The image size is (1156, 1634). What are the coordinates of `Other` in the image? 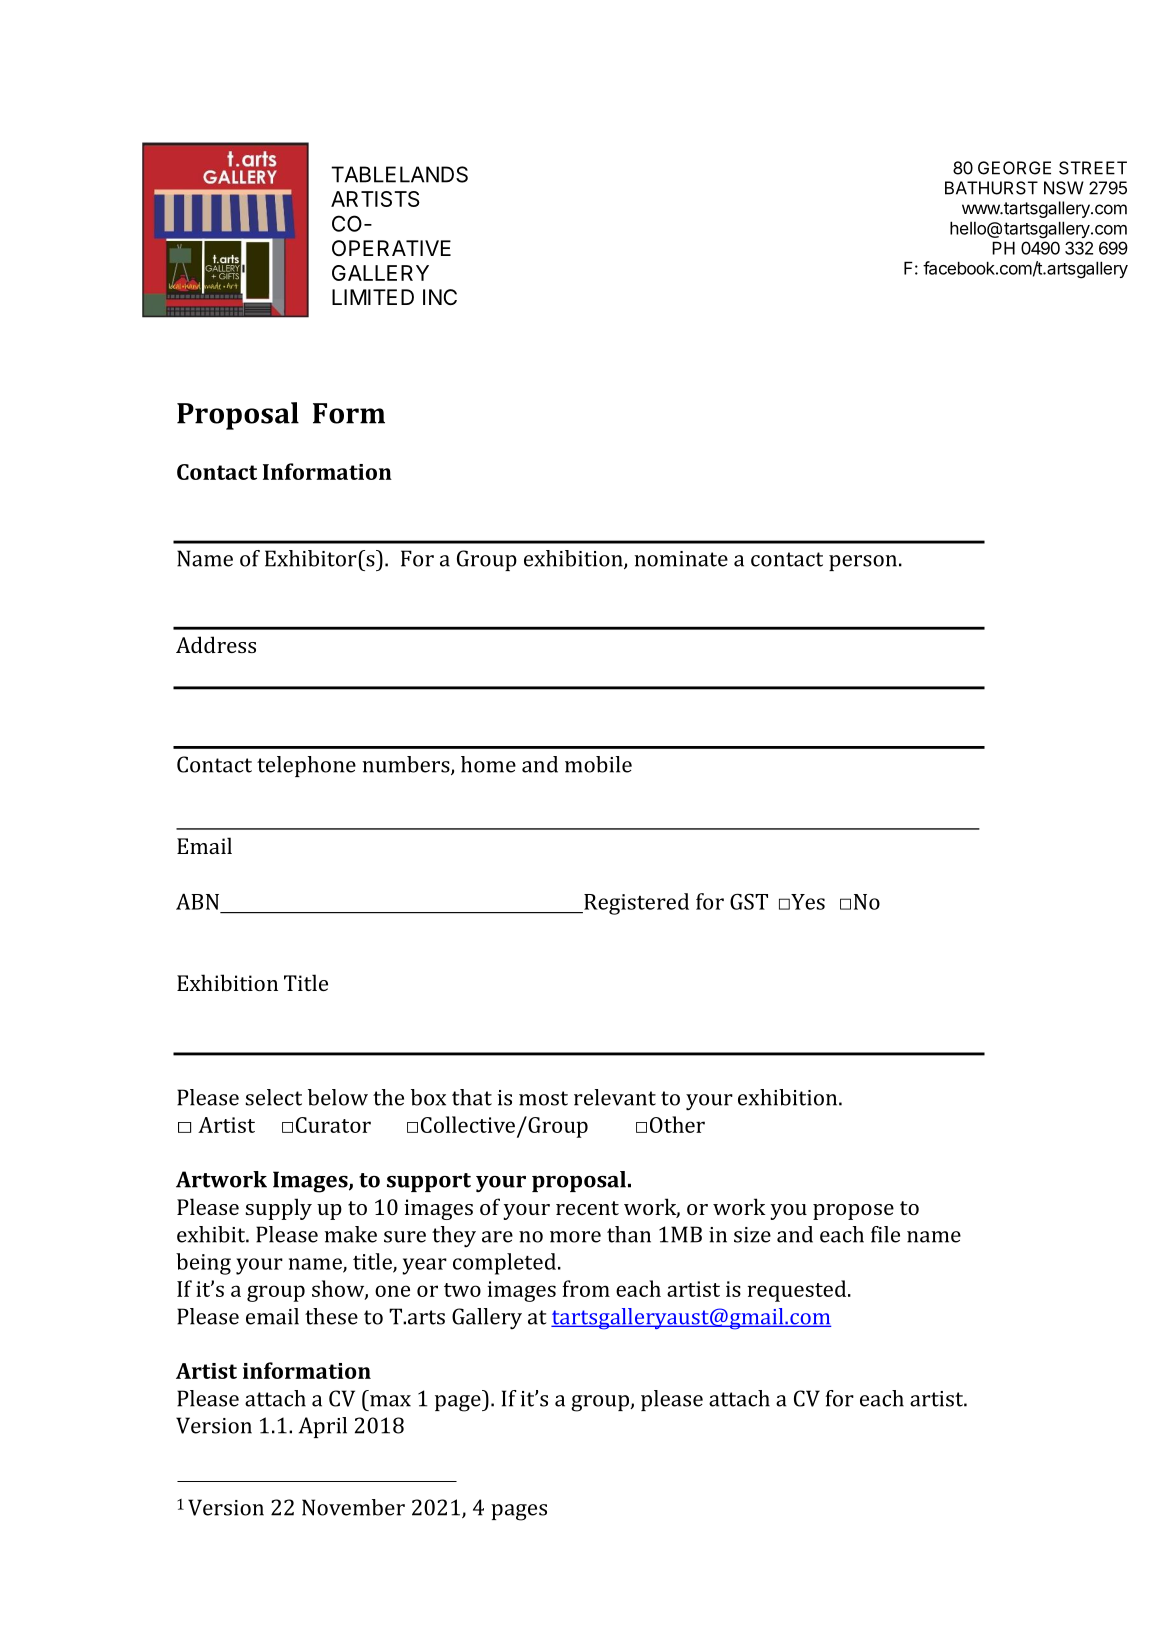 It's located at (677, 1124).
